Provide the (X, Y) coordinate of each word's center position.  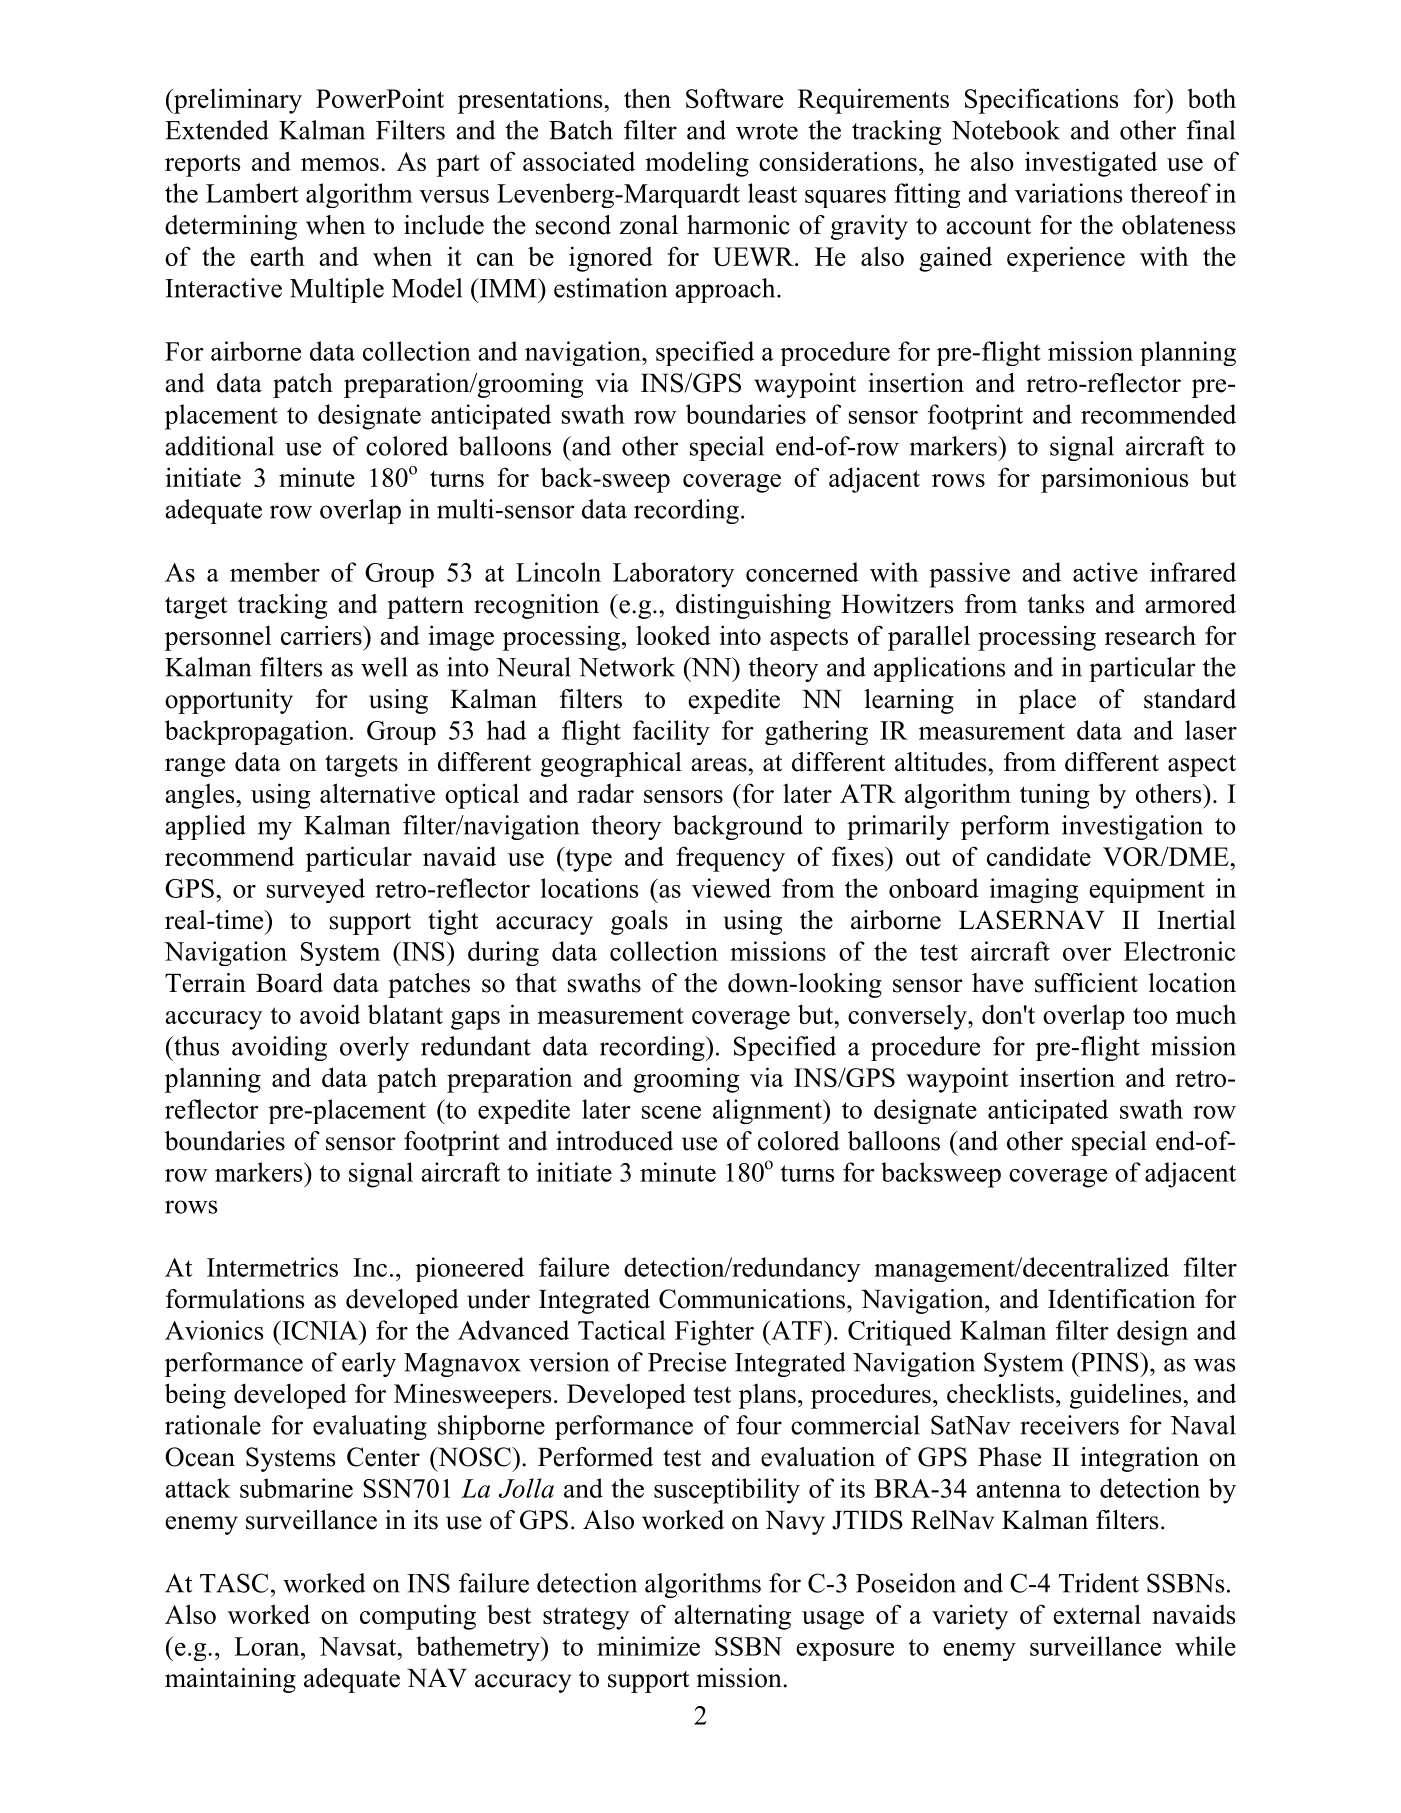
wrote (767, 131)
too (1150, 1015)
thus (195, 1046)
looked (673, 635)
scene (671, 1112)
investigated (1091, 164)
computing (418, 1617)
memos (340, 164)
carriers (322, 635)
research (1150, 635)
